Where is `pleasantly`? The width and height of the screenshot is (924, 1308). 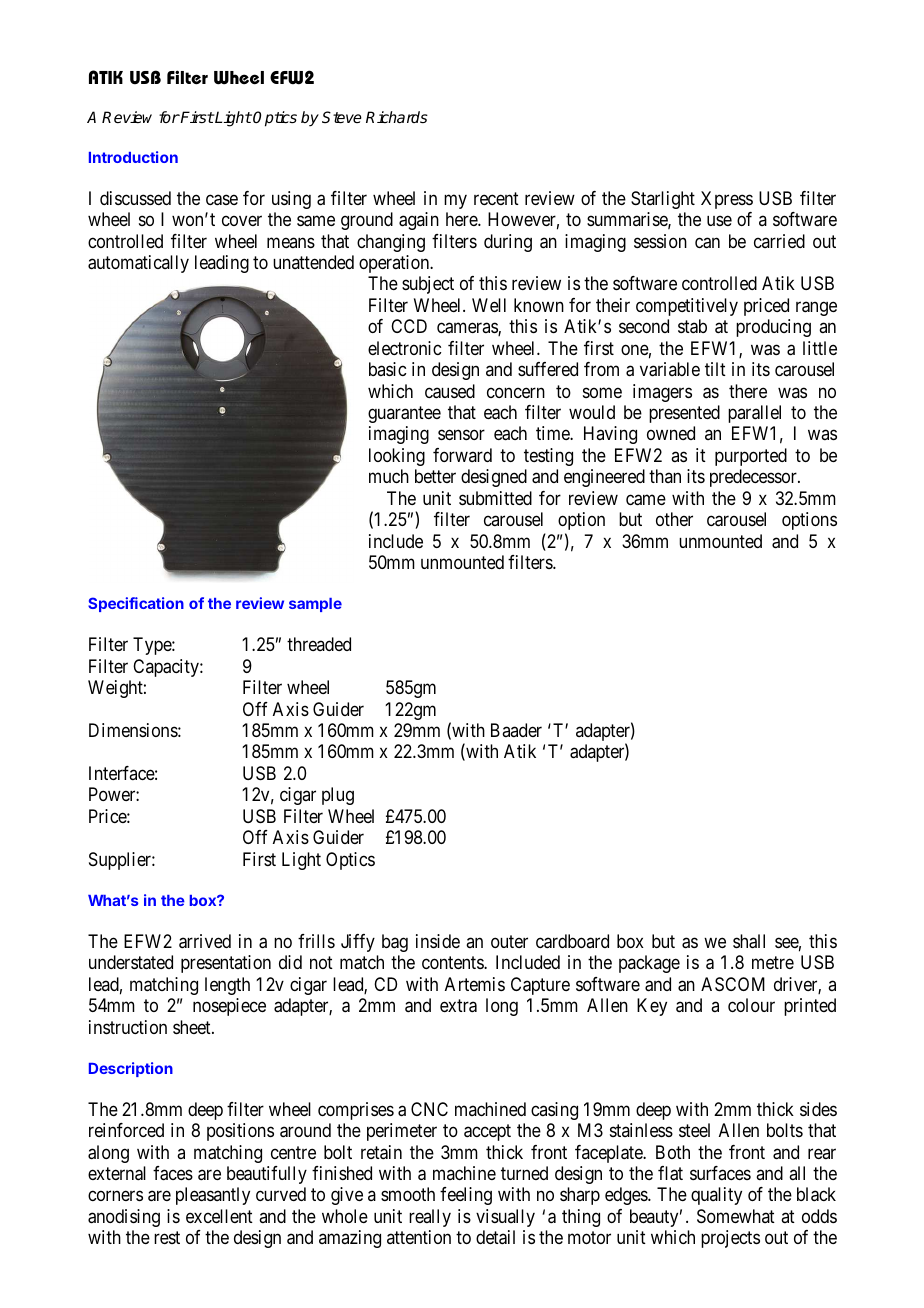
pleasantly is located at coordinates (213, 1196).
